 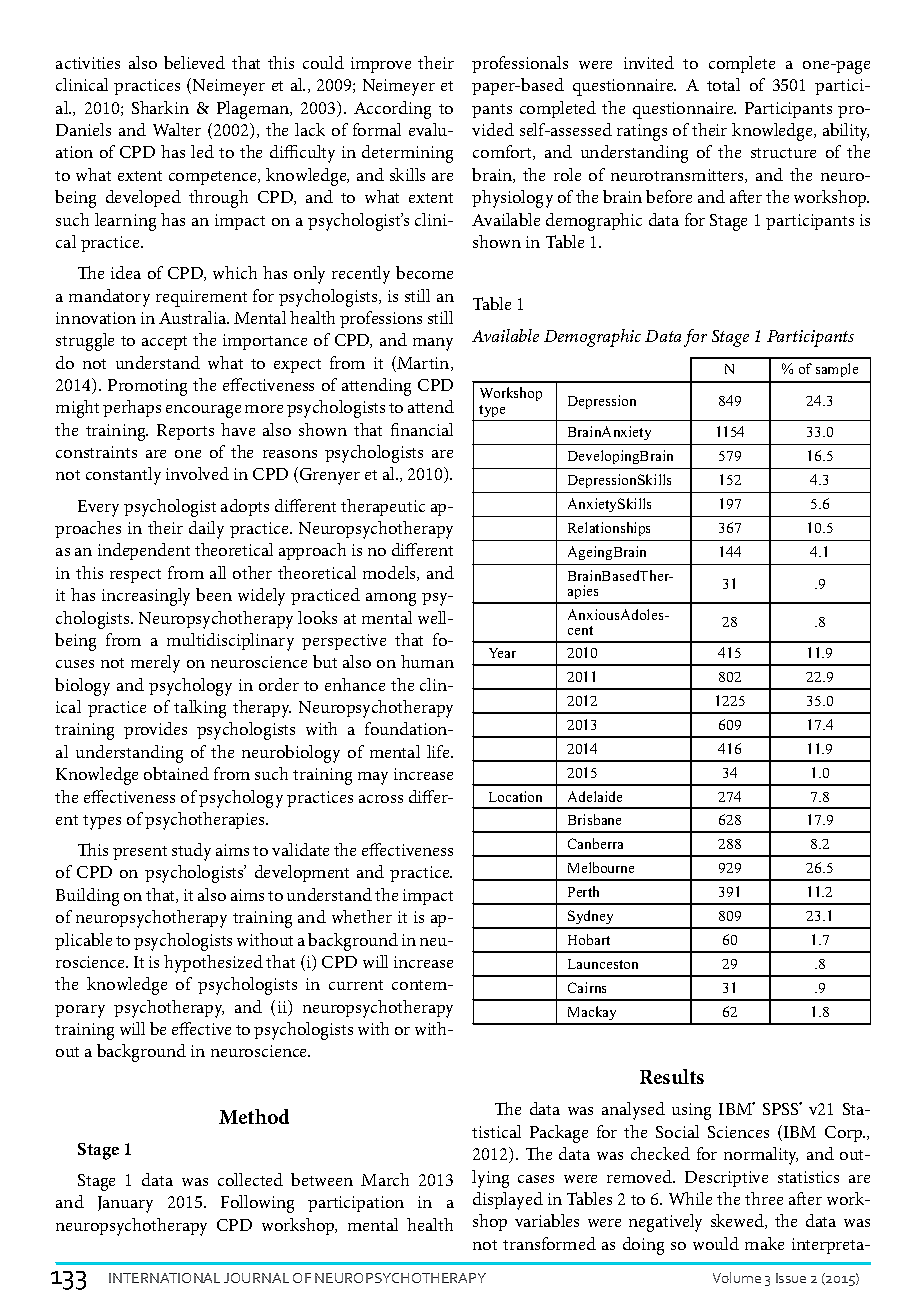 I want to click on before, so click(x=669, y=196).
